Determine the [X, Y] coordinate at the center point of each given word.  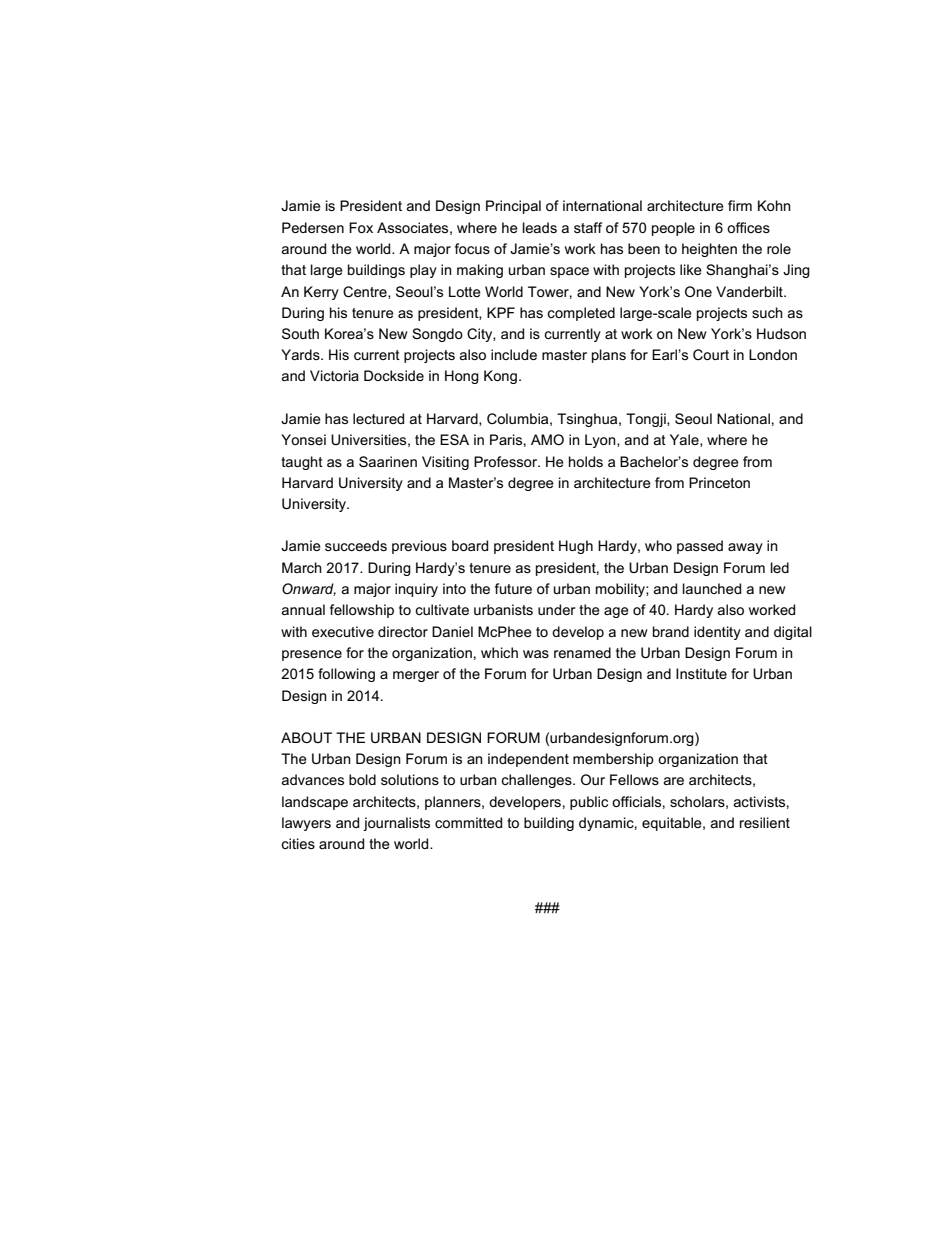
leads [540, 227]
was [536, 654]
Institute [701, 673]
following [346, 675]
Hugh [576, 547]
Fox [361, 227]
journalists [396, 824]
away [745, 548]
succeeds [356, 545]
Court [711, 354]
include [514, 354]
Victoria [334, 375]
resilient [765, 822]
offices [748, 227]
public [589, 803]
